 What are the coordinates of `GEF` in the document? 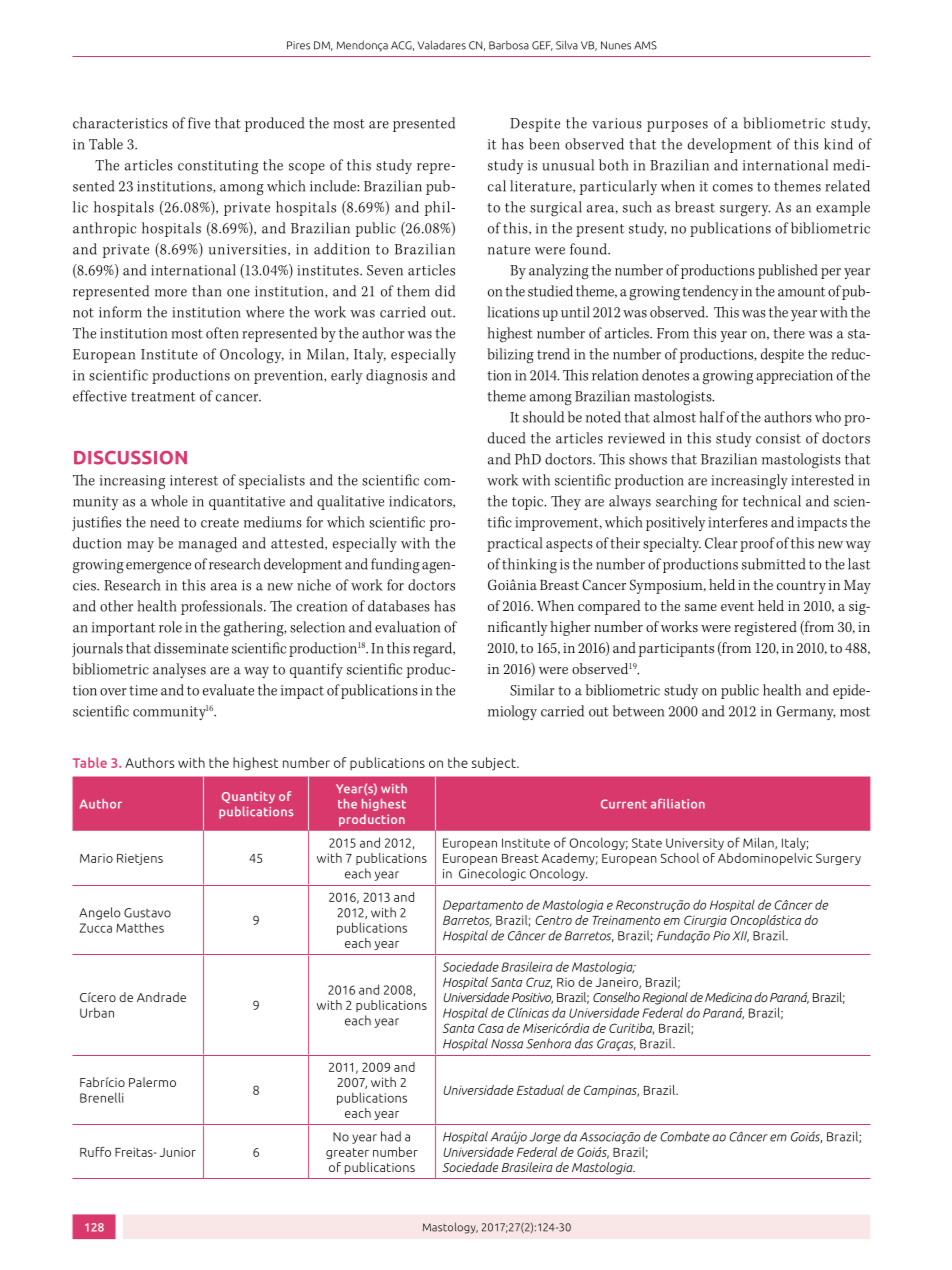 It's located at (542, 46).
